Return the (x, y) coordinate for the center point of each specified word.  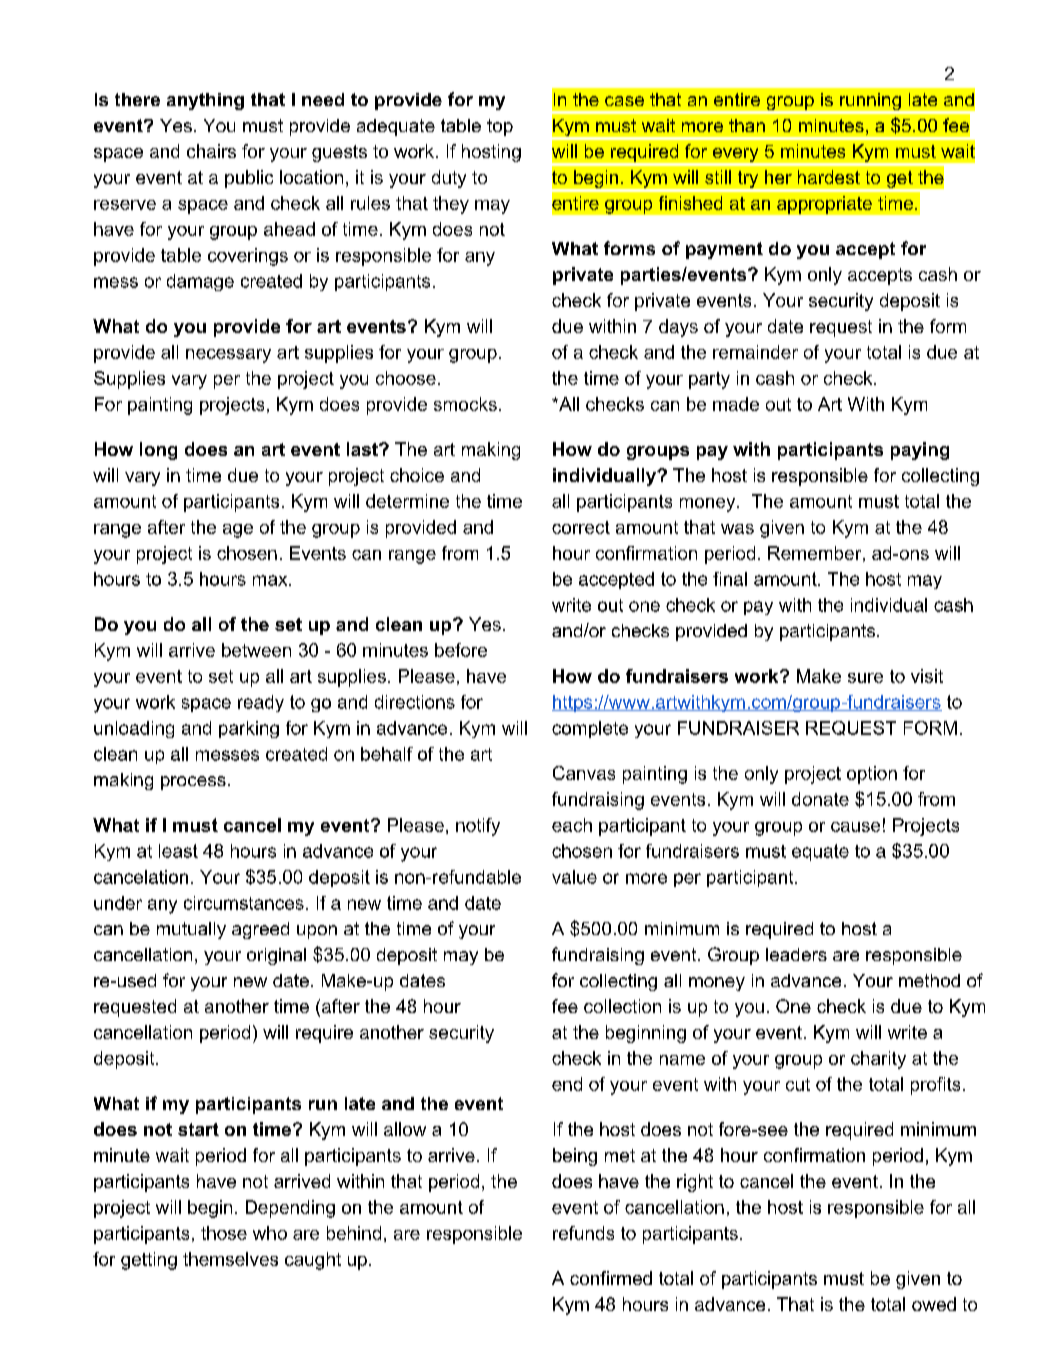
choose (406, 378)
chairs (211, 151)
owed (934, 1304)
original (276, 956)
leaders (796, 954)
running (870, 103)
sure (865, 678)
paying (920, 451)
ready (261, 703)
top (500, 127)
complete (590, 729)
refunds (583, 1233)
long (158, 451)
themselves (230, 1259)
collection (622, 1006)
